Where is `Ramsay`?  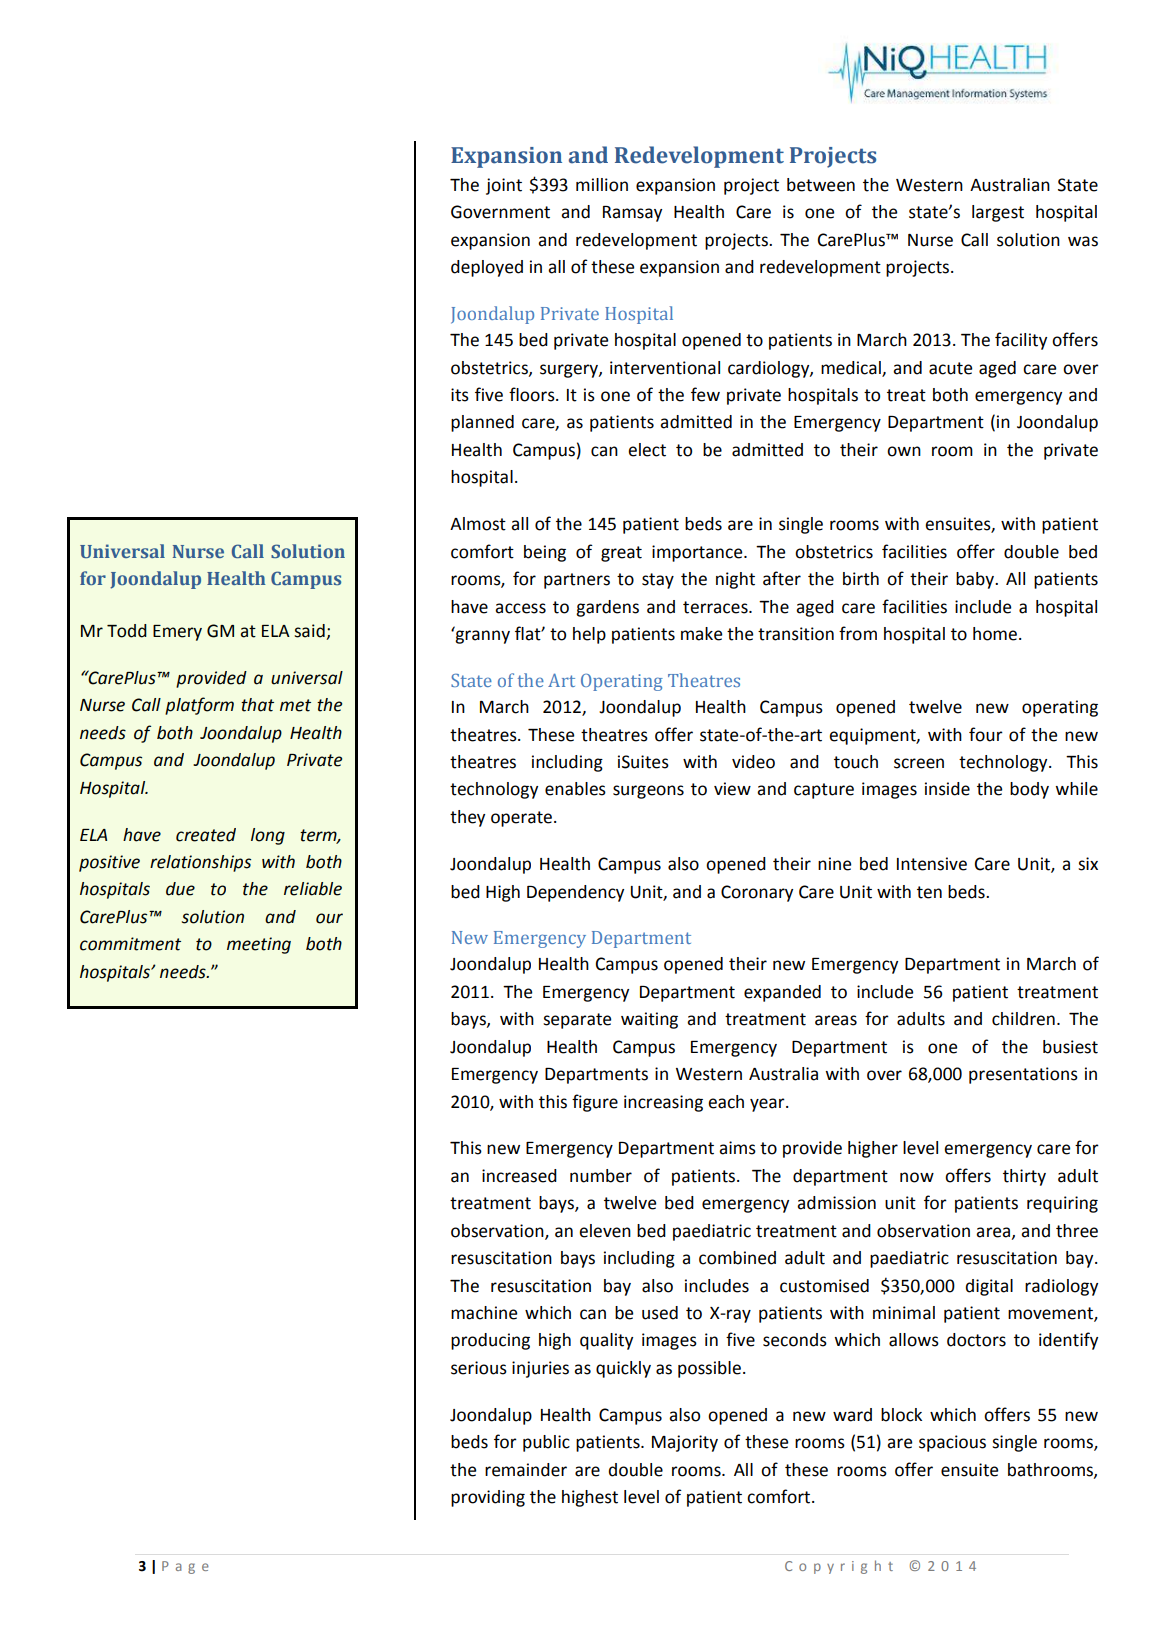
Ramsay is located at coordinates (632, 214).
